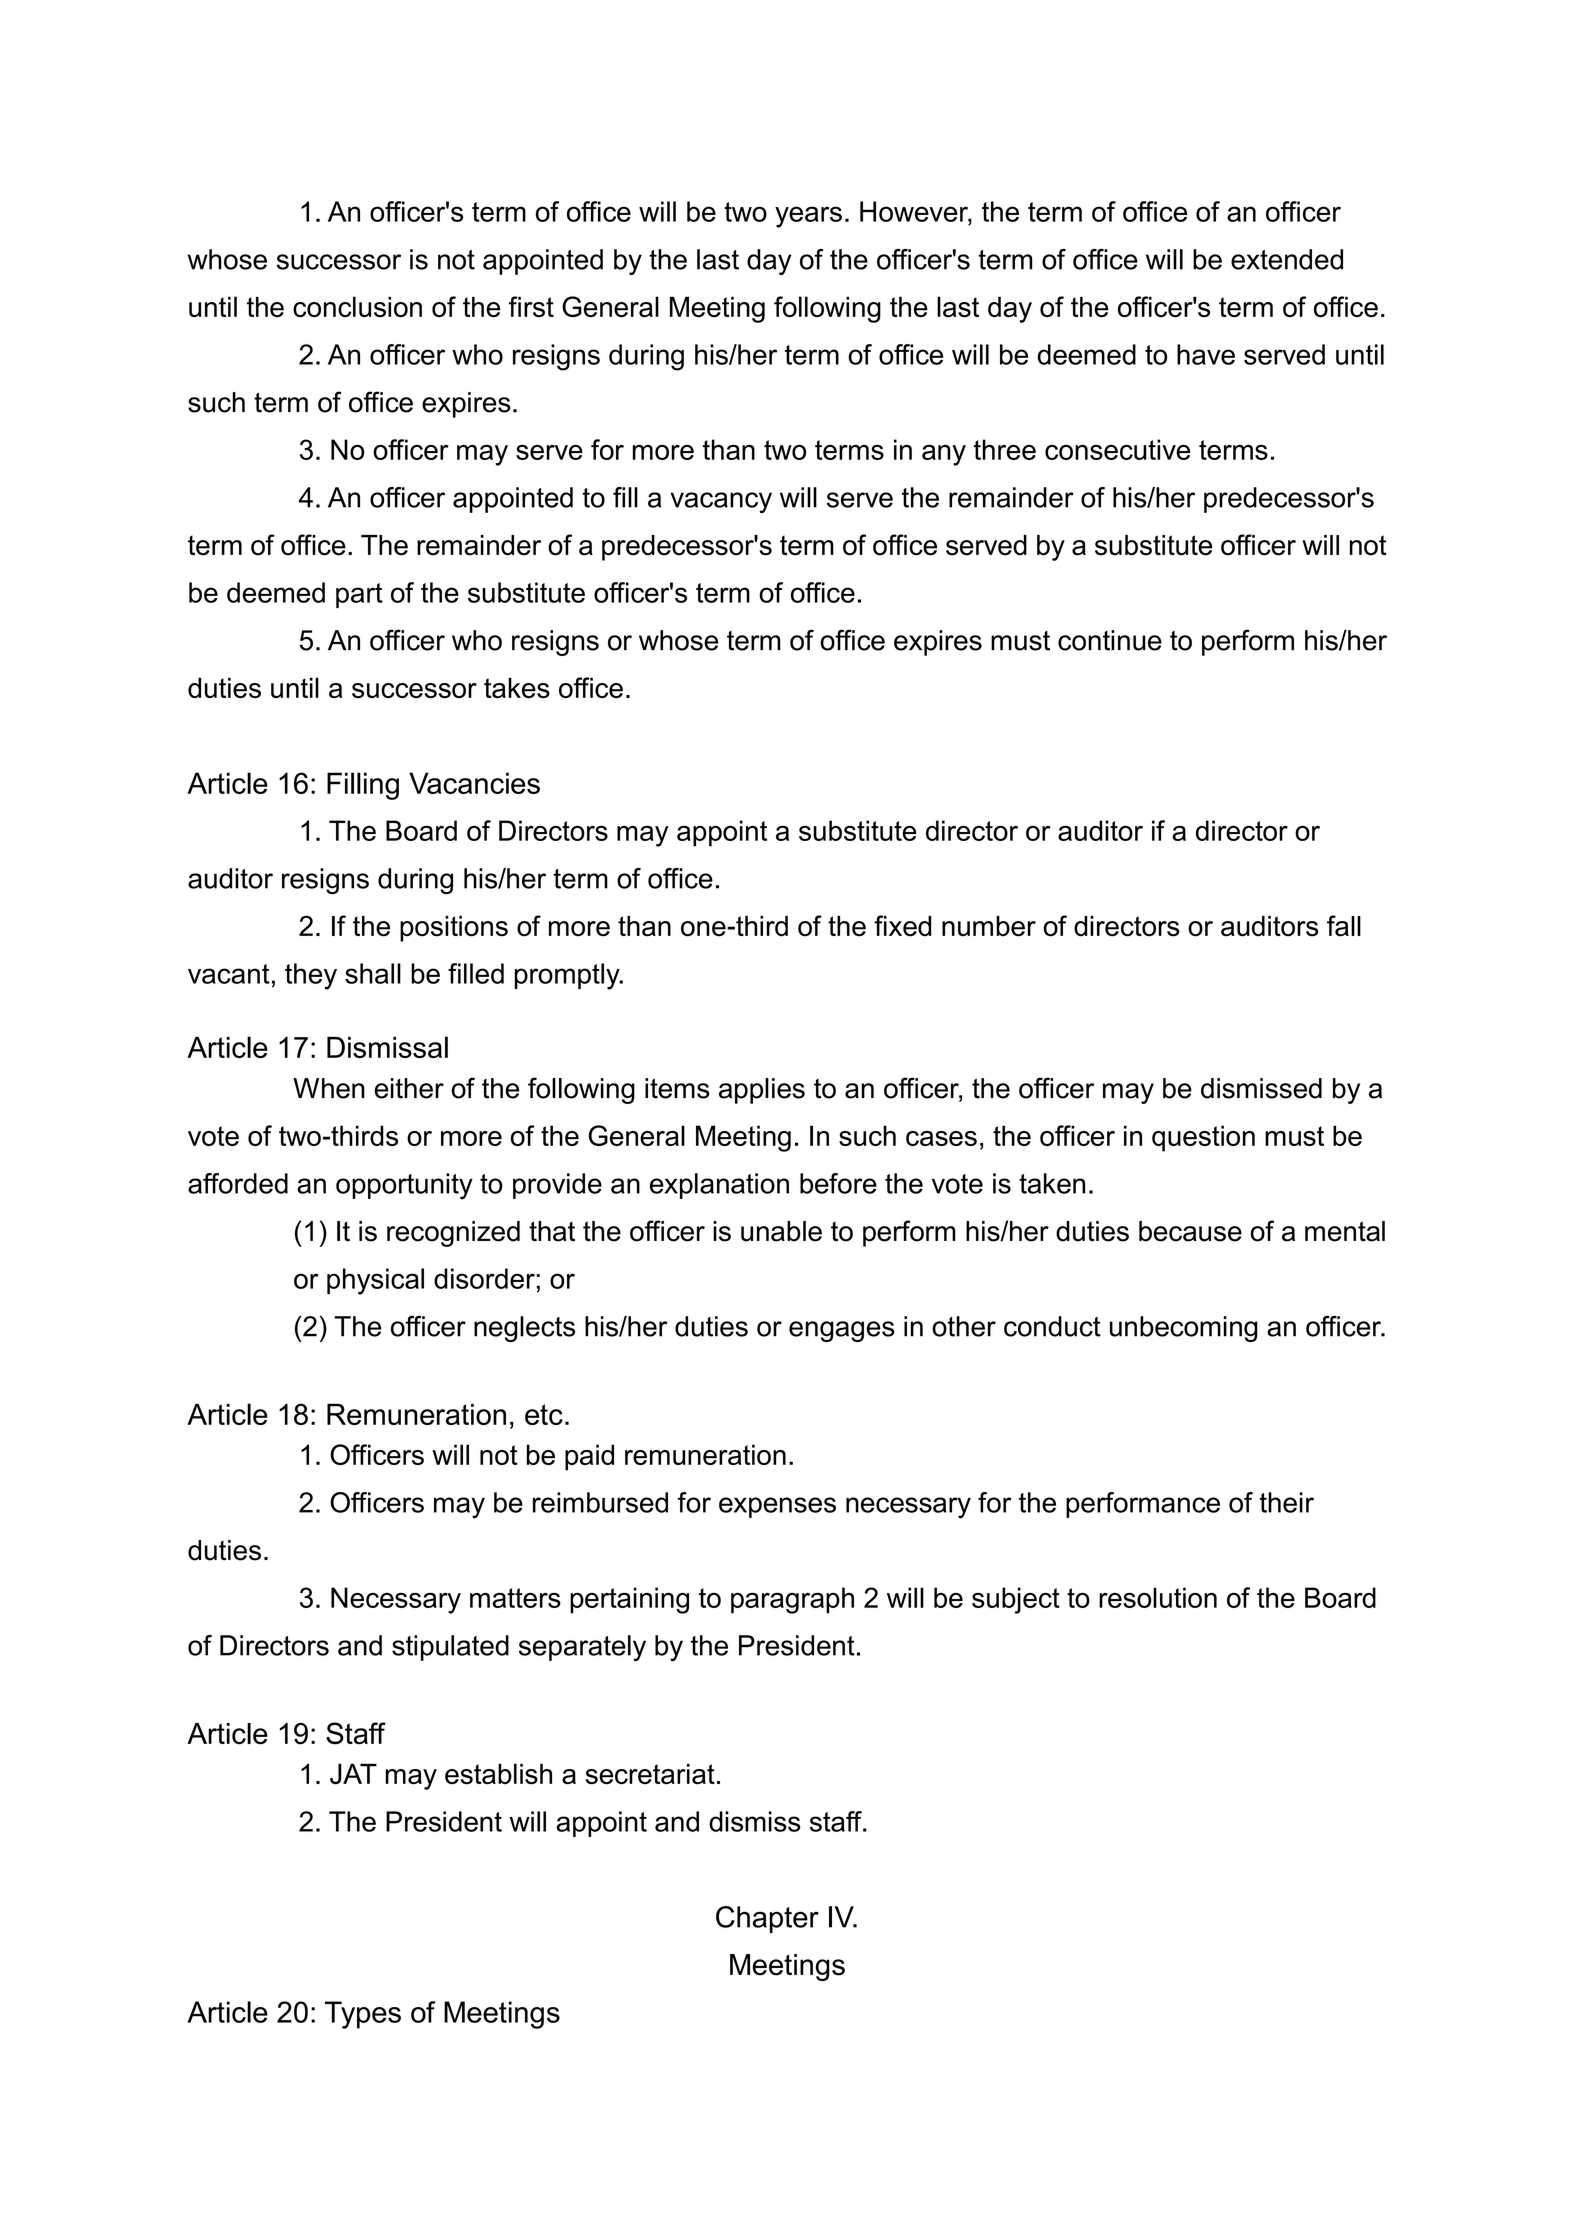  What do you see at coordinates (1344, 926) in the image?
I see `fall` at bounding box center [1344, 926].
